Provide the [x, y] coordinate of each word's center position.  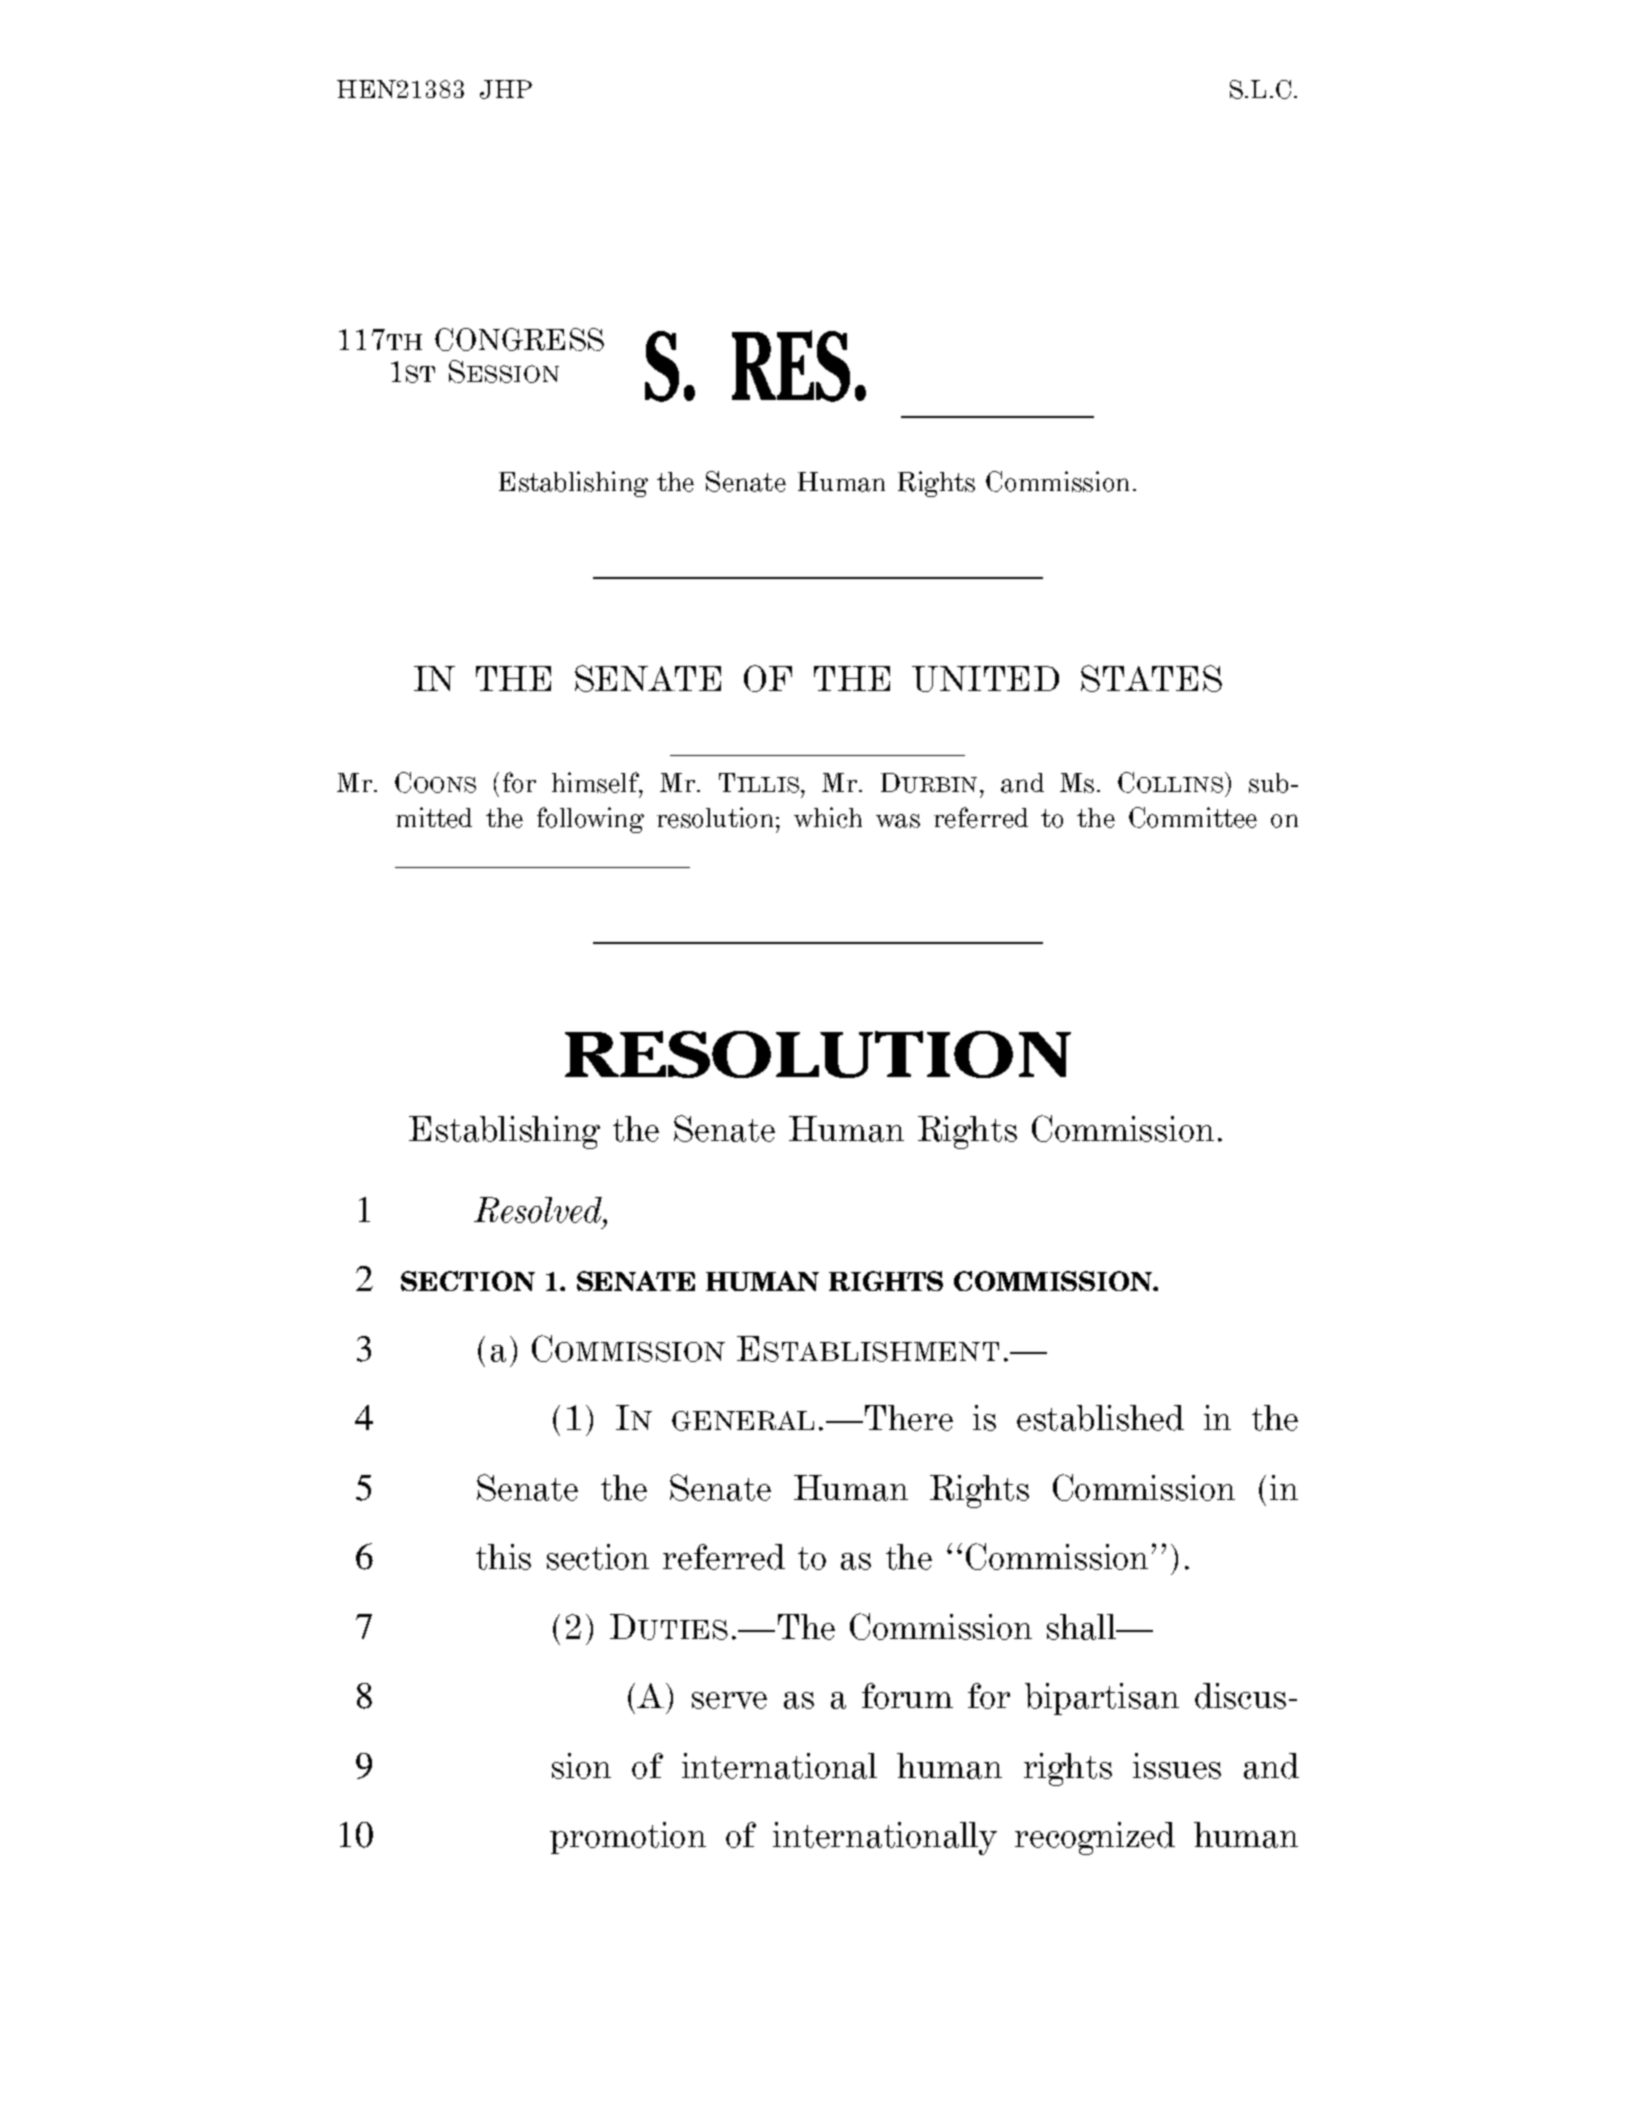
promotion [628, 1838]
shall [1083, 1627]
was [898, 821]
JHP [506, 89]
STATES [1151, 678]
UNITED [985, 679]
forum [907, 1696]
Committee [1193, 817]
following [590, 820]
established [1100, 1418]
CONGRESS [519, 339]
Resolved [539, 1210]
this [503, 1557]
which [828, 817]
